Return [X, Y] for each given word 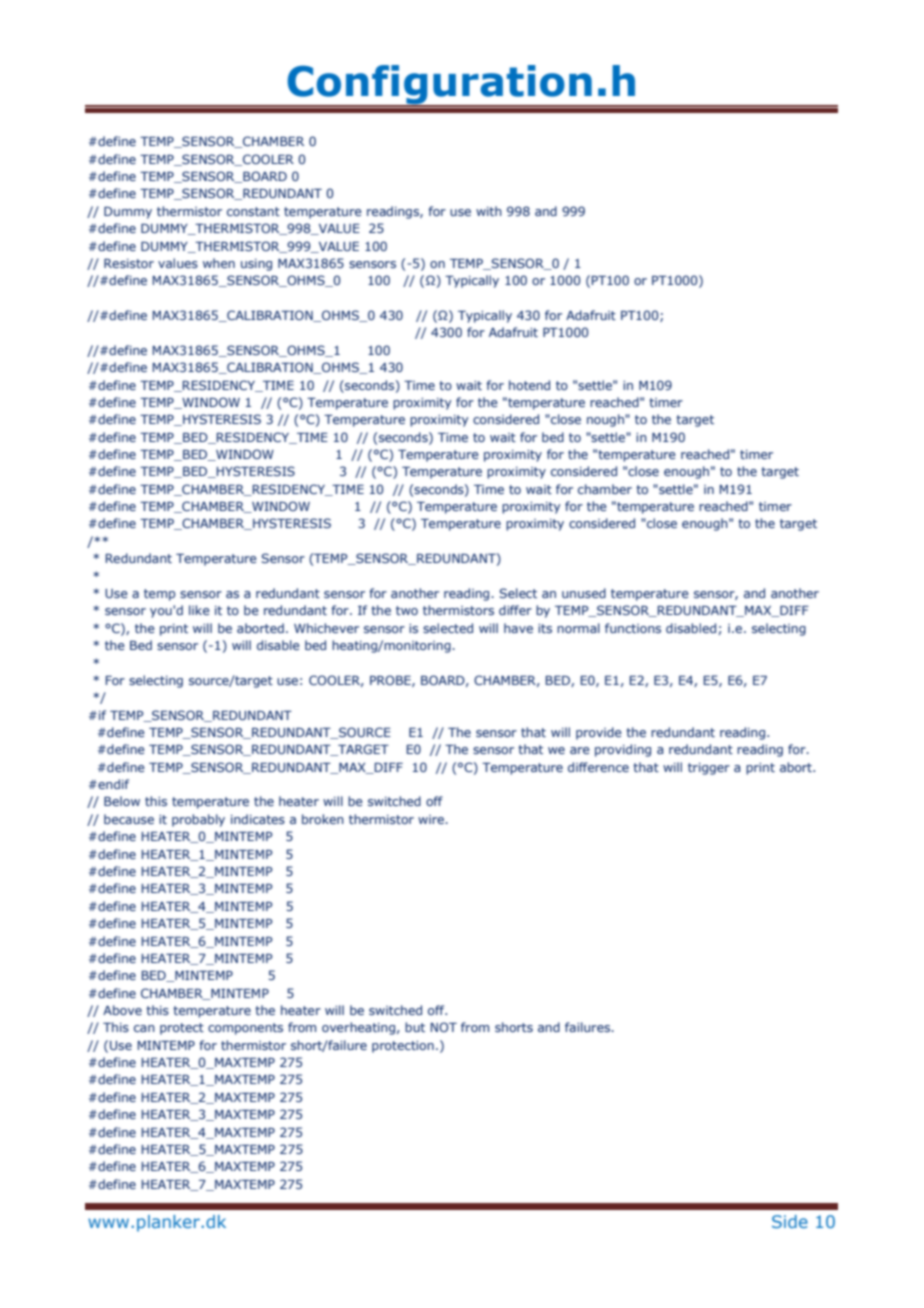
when [219, 263]
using [256, 265]
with [489, 211]
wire [432, 819]
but [415, 1027]
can [144, 1028]
